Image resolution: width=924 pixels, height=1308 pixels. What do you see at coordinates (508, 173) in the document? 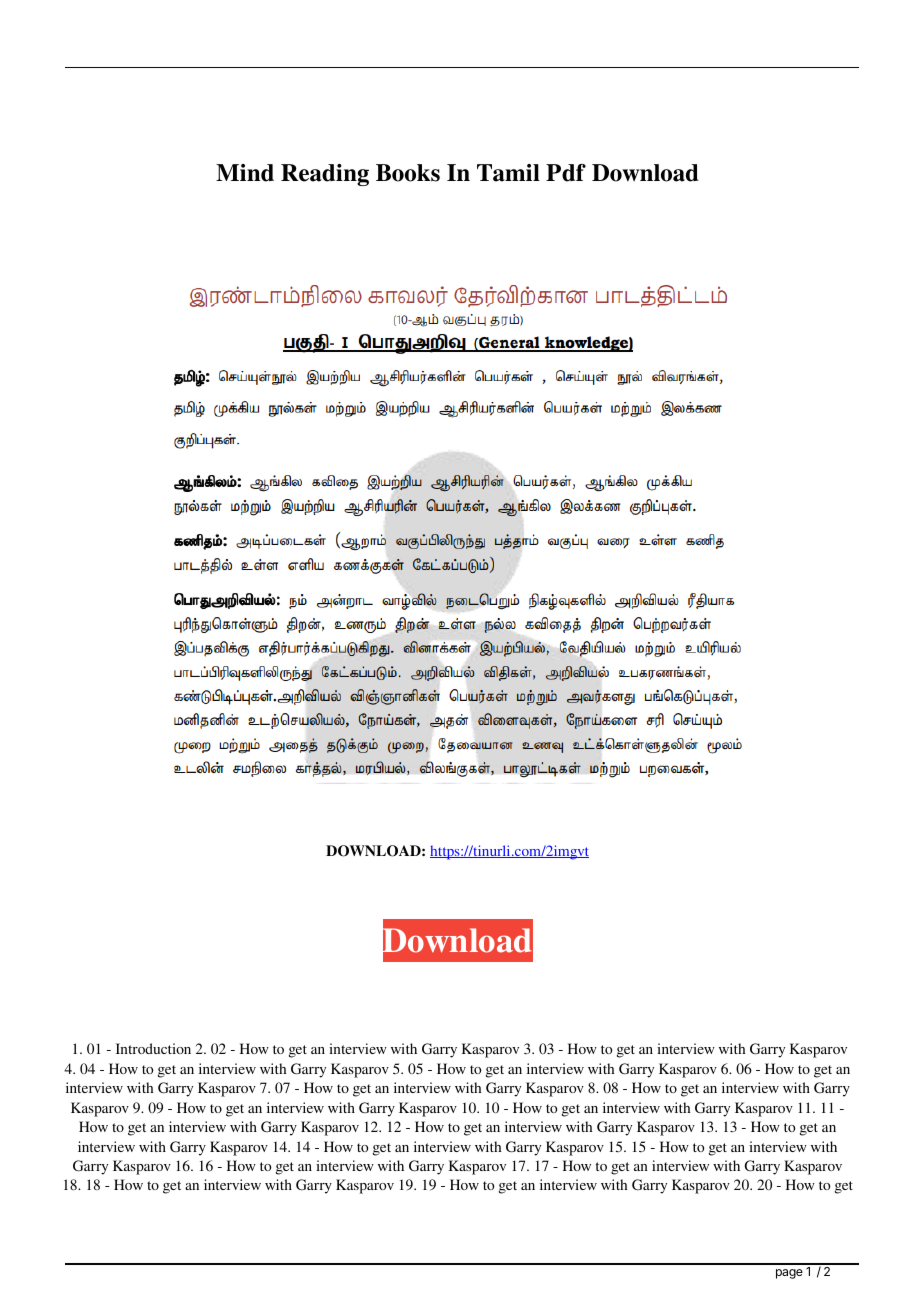
I see `Tamil` at bounding box center [508, 173].
